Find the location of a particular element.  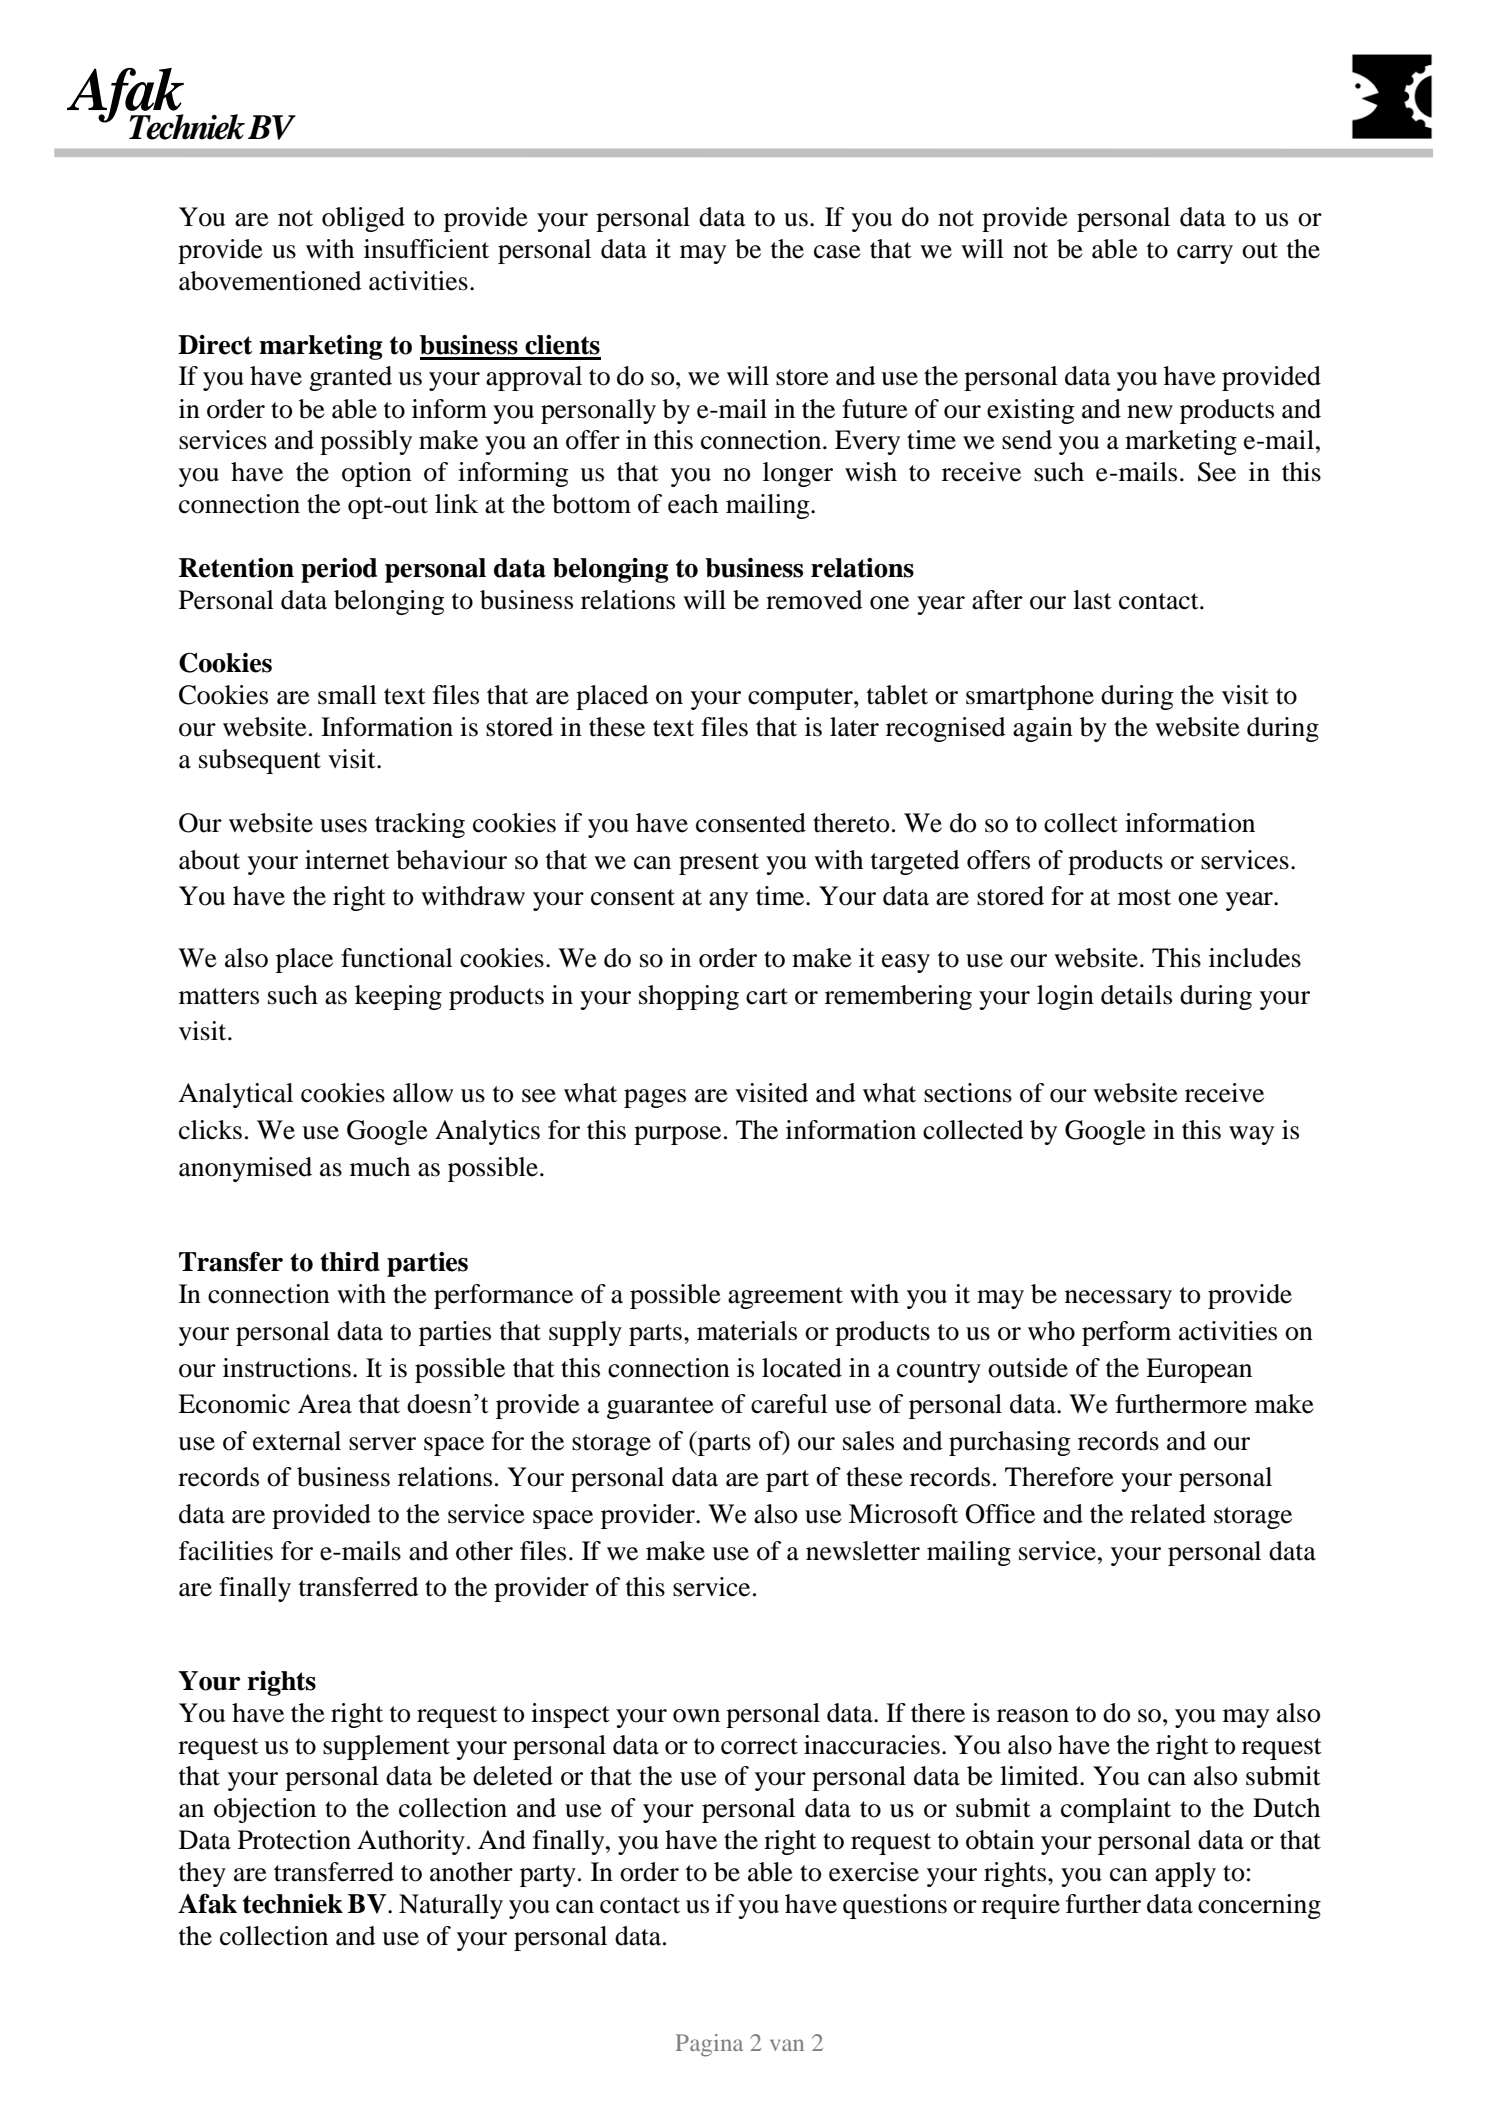

Area is located at coordinates (325, 1404).
